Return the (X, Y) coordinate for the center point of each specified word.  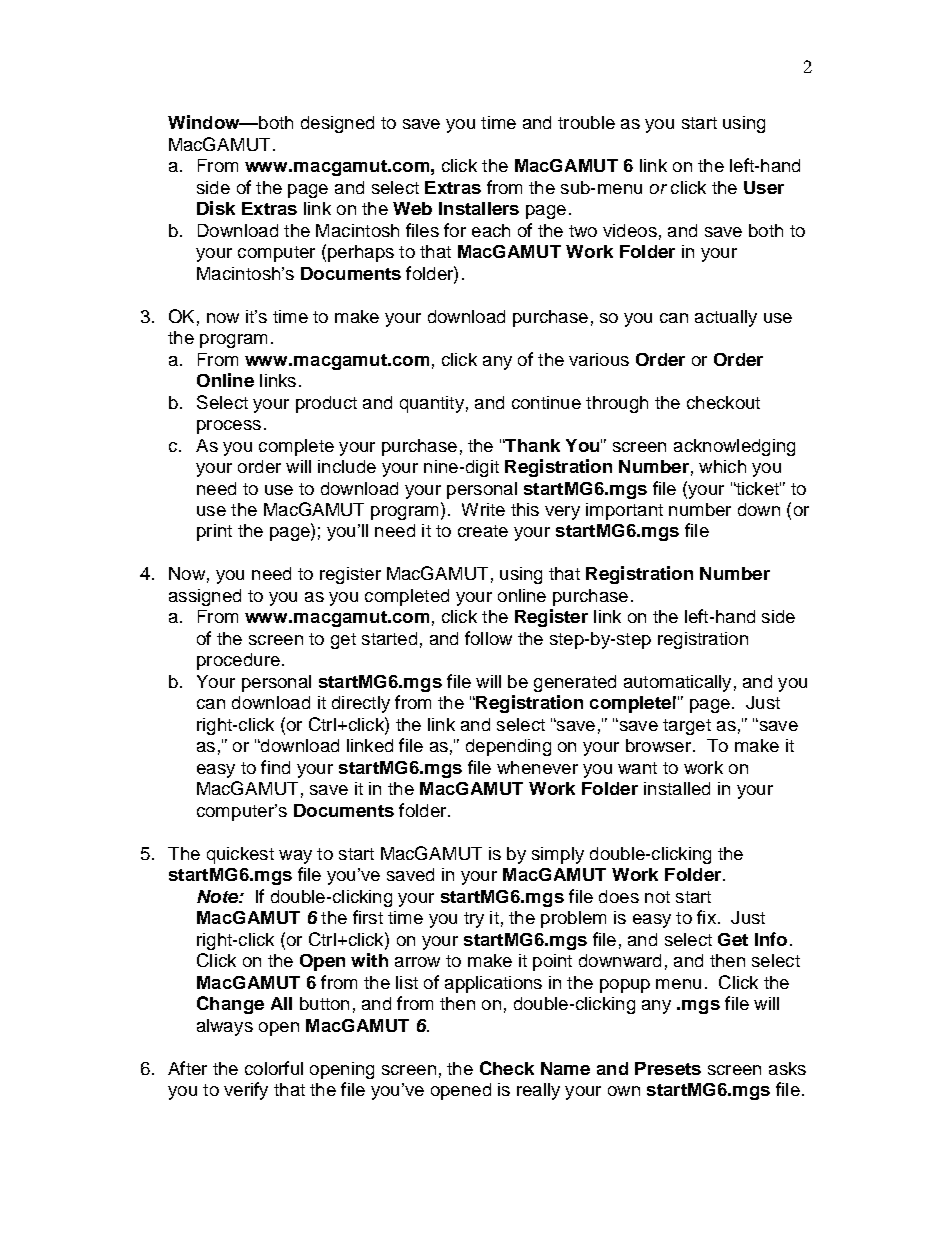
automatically (677, 683)
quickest (240, 855)
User (764, 187)
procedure (238, 661)
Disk (216, 208)
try (474, 920)
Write (483, 509)
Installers (479, 208)
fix (706, 917)
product (326, 404)
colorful (274, 1068)
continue (546, 402)
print (214, 532)
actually (726, 318)
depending (508, 747)
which (722, 466)
